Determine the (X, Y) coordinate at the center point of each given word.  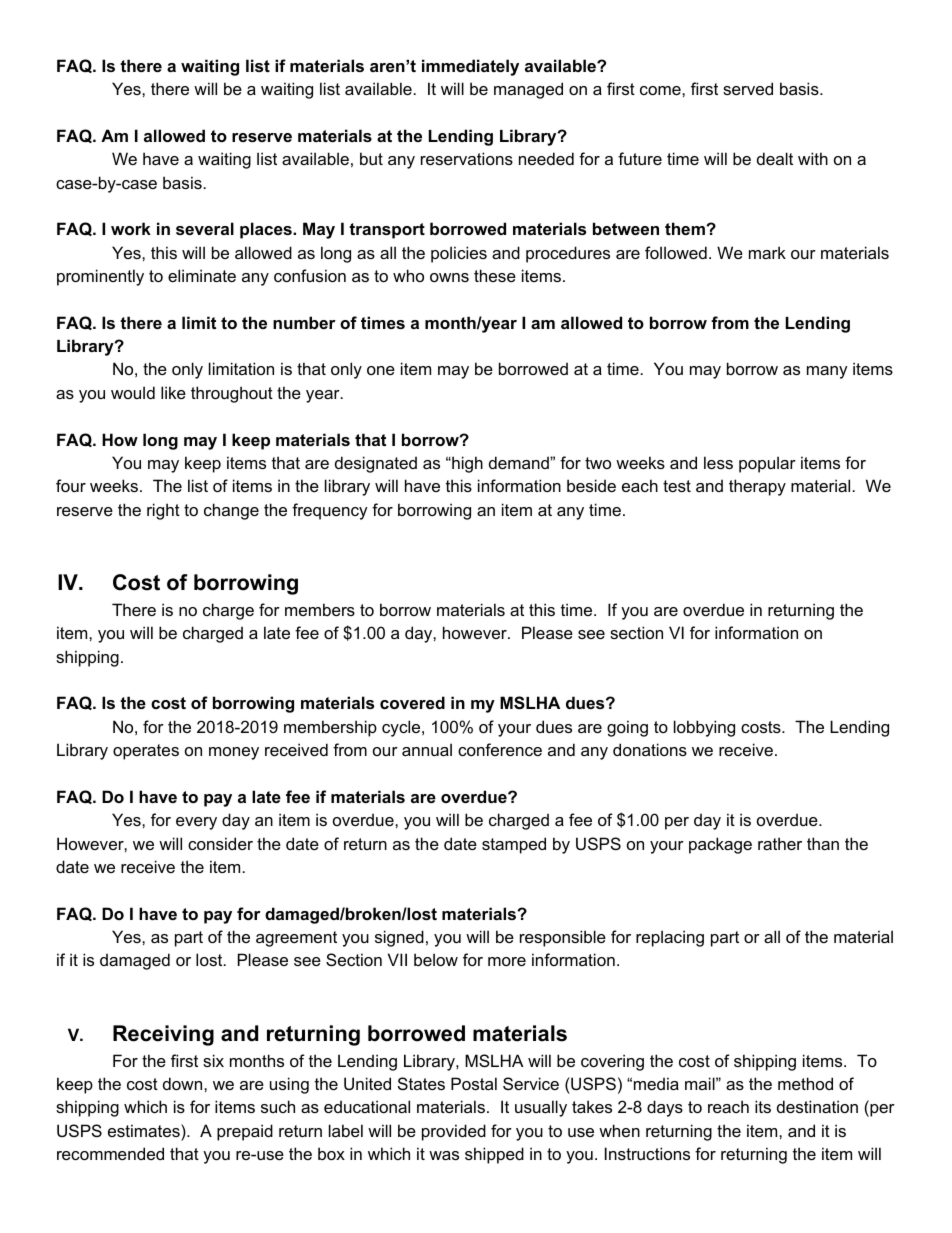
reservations (467, 158)
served (748, 88)
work (131, 228)
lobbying (704, 728)
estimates (145, 1130)
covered (412, 702)
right (163, 511)
